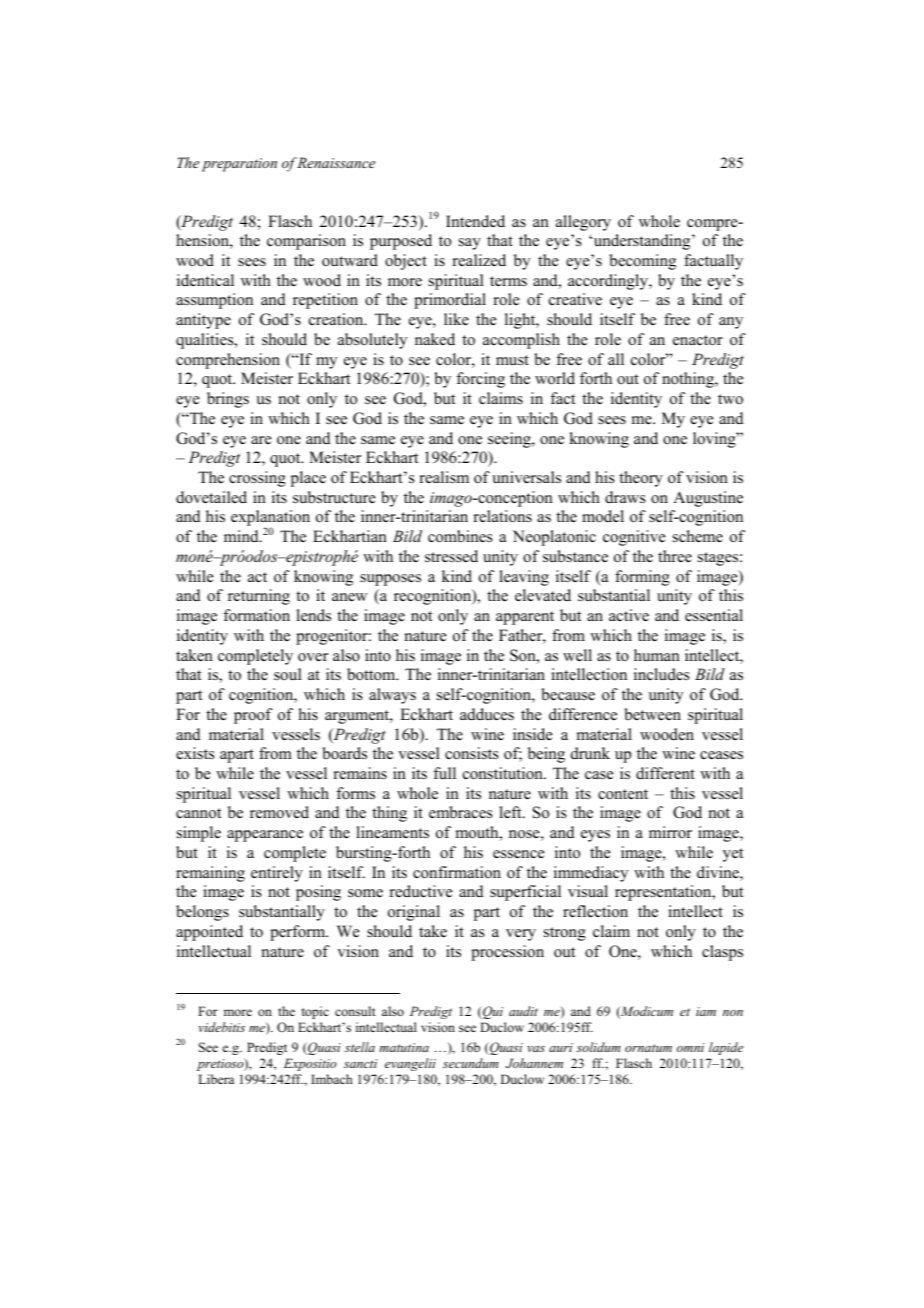 The height and width of the screenshot is (1308, 924). I want to click on understanding, so click(642, 242).
